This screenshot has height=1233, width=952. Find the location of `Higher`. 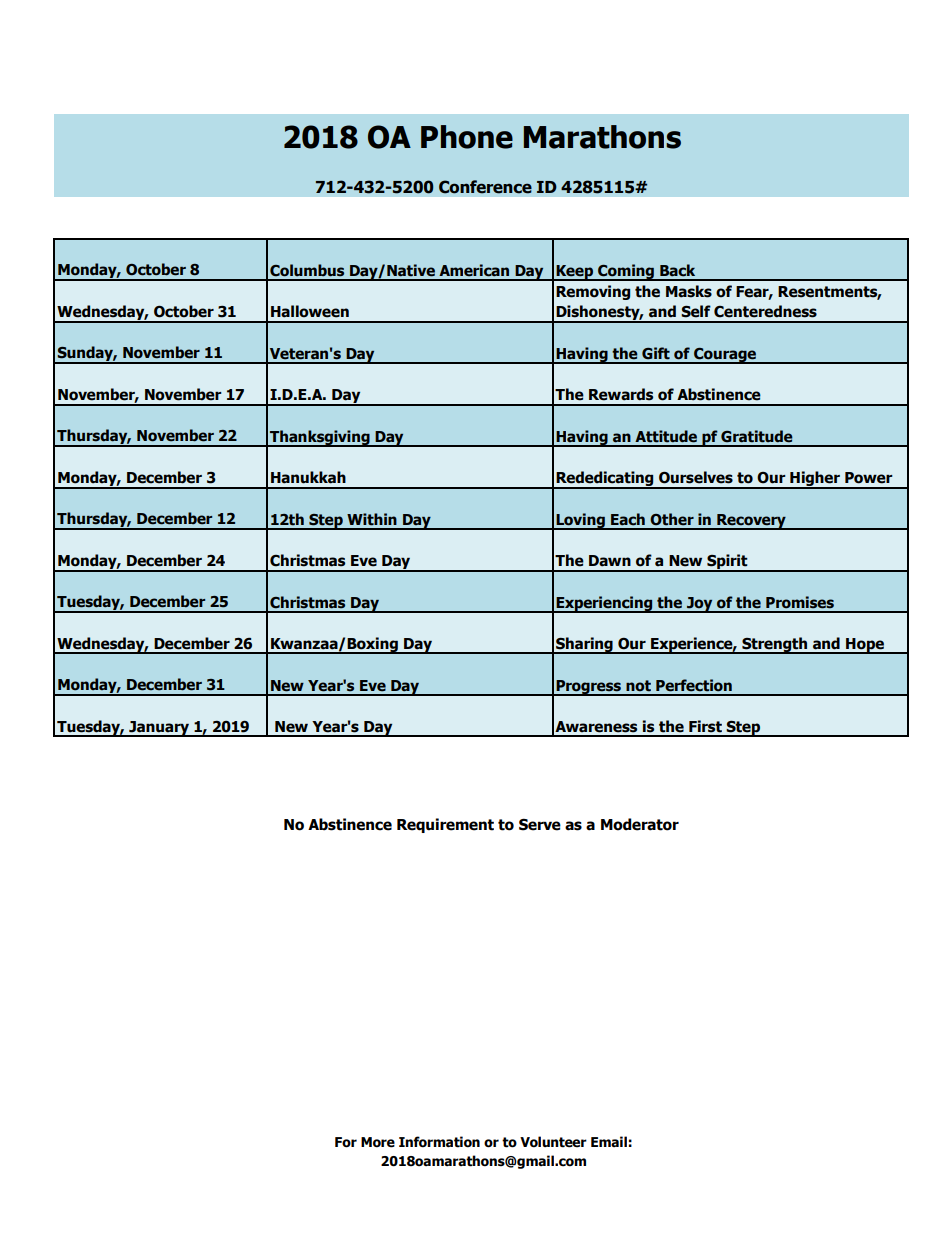

Higher is located at coordinates (815, 480).
